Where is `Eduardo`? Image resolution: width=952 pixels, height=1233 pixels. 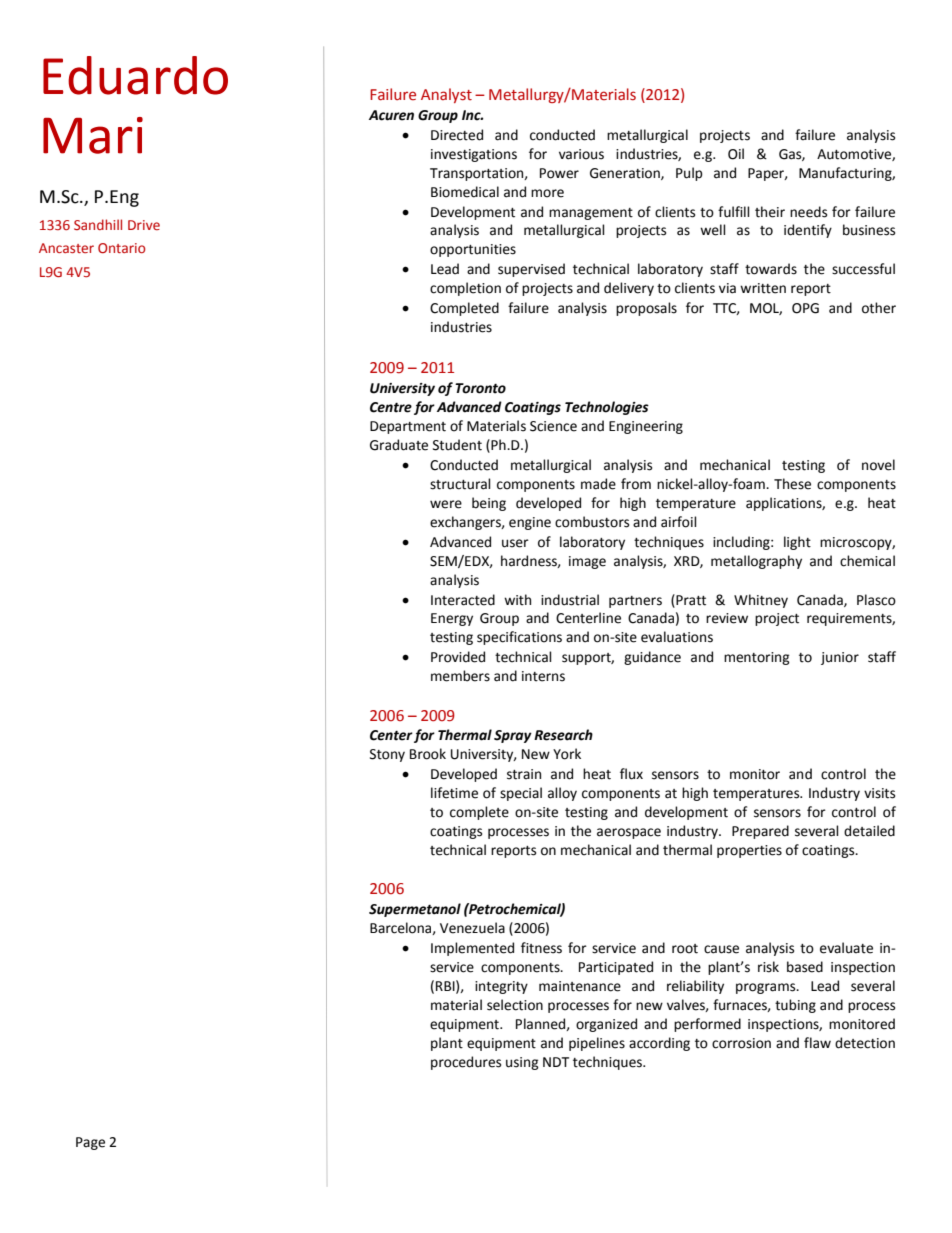 Eduardo is located at coordinates (135, 75).
